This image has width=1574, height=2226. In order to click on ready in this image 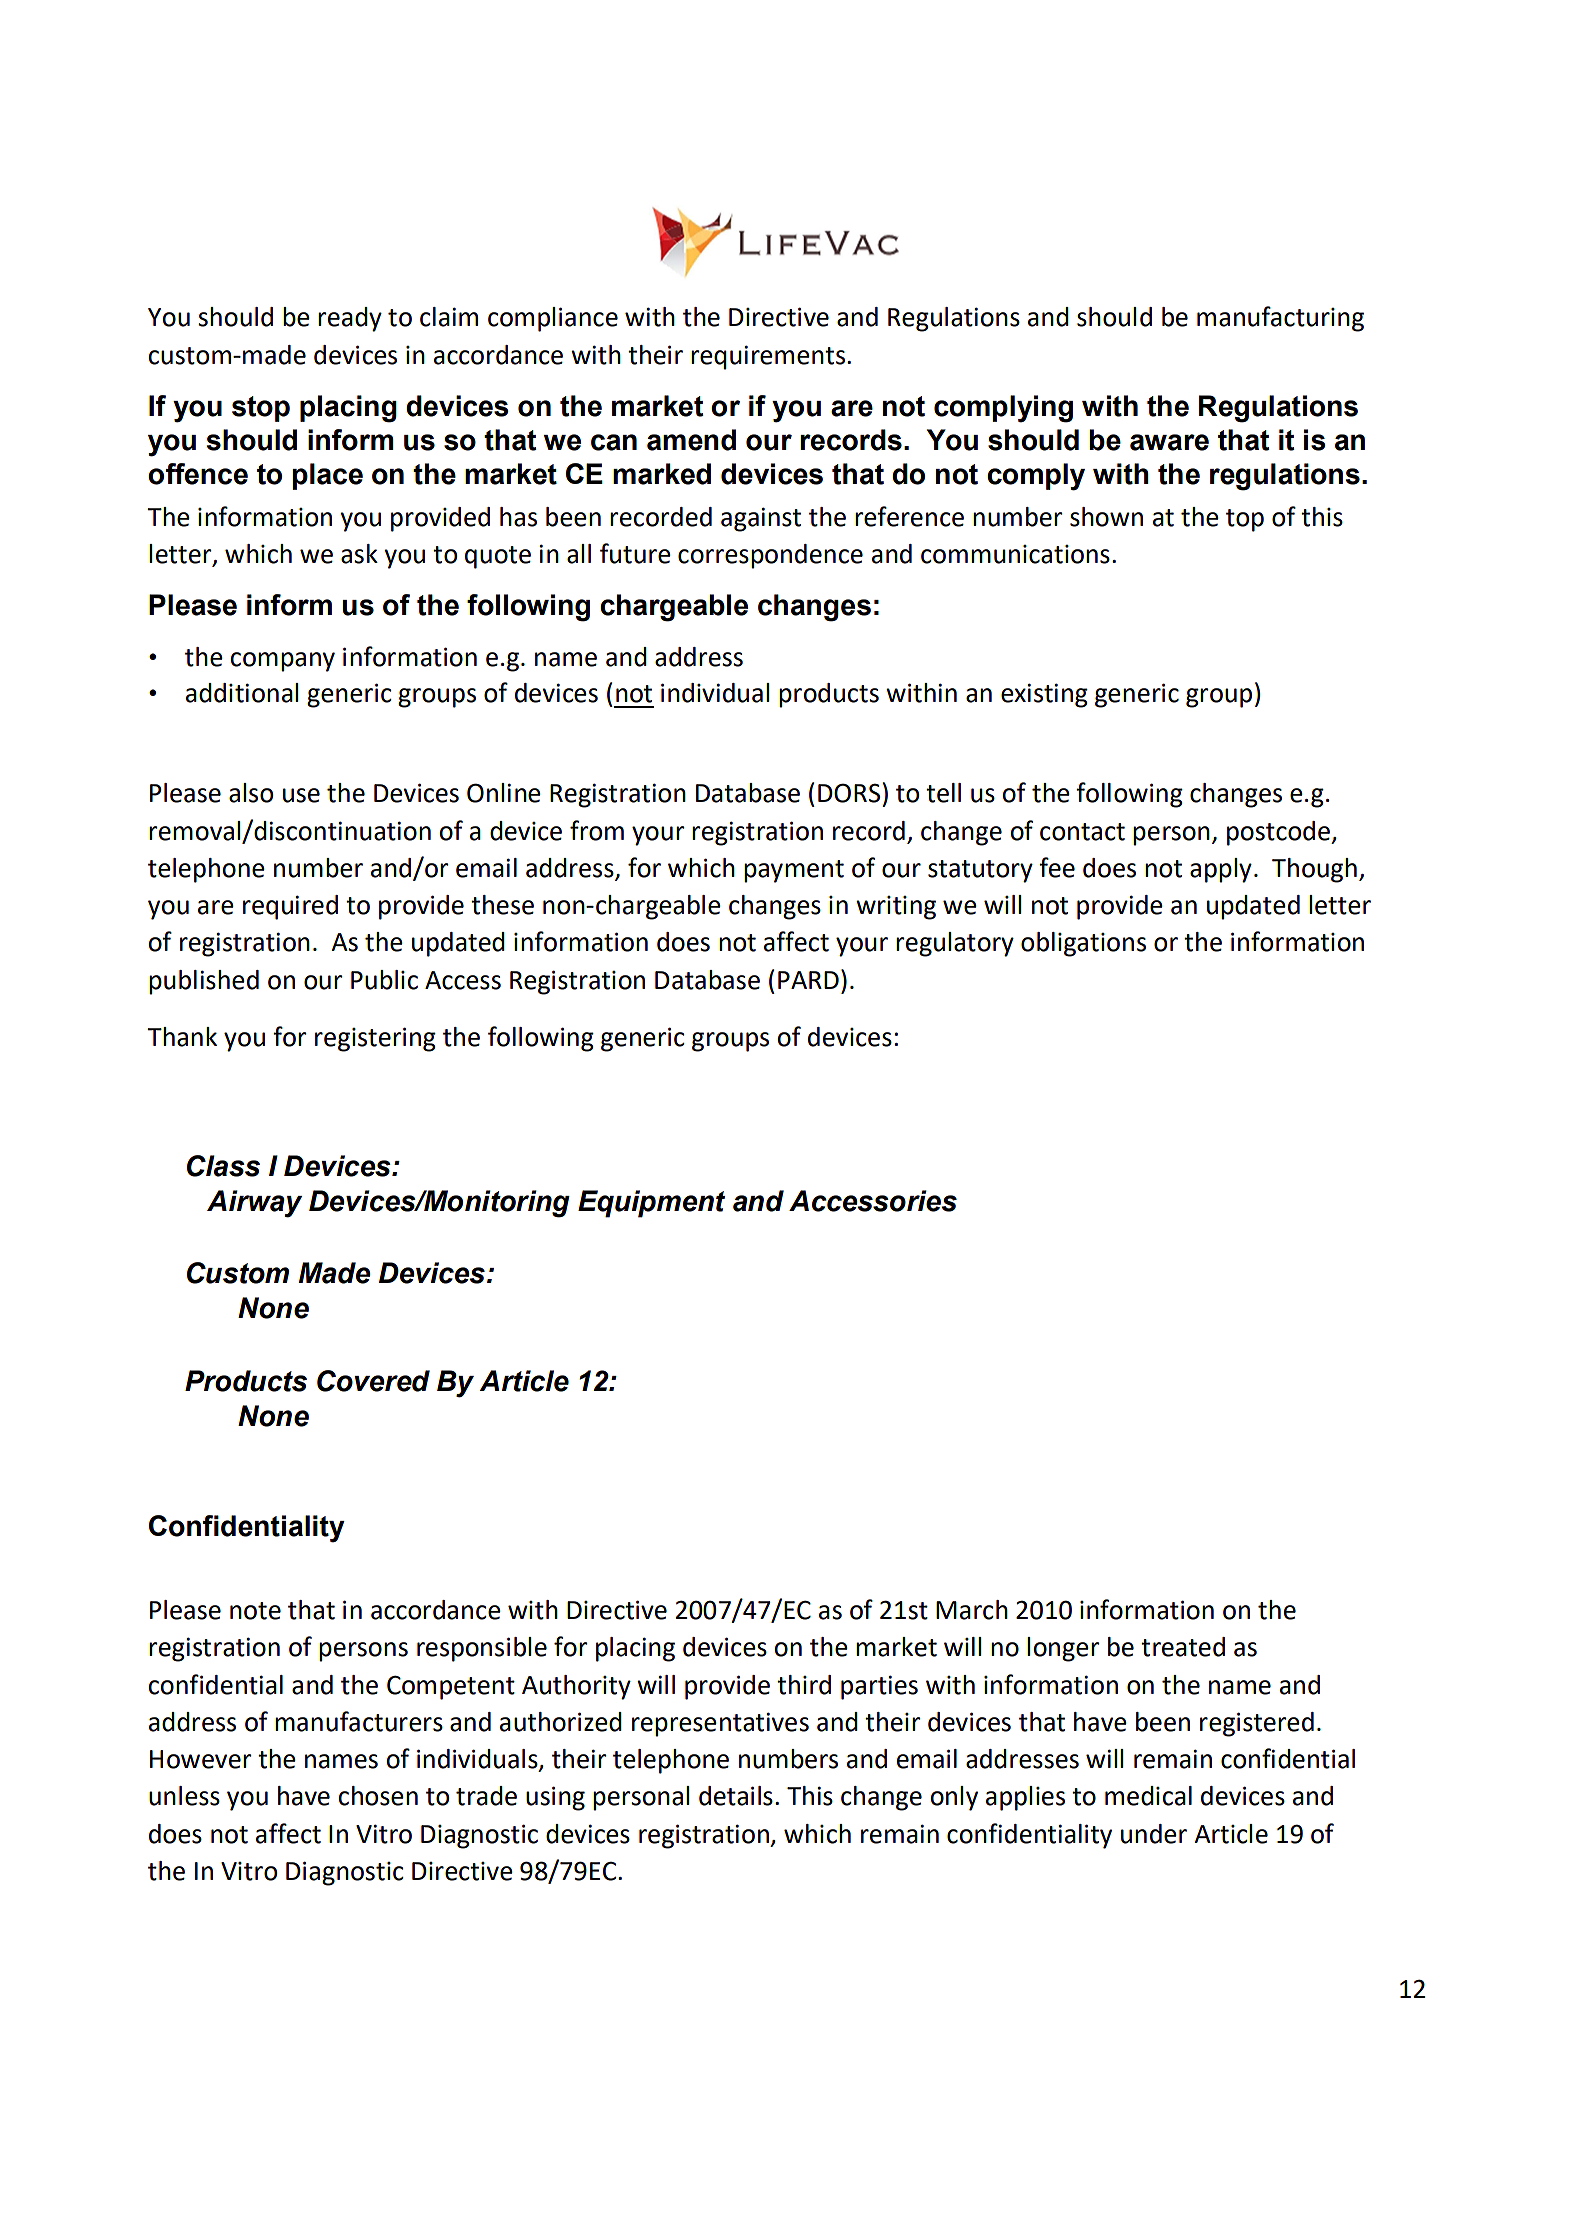, I will do `click(350, 319)`.
